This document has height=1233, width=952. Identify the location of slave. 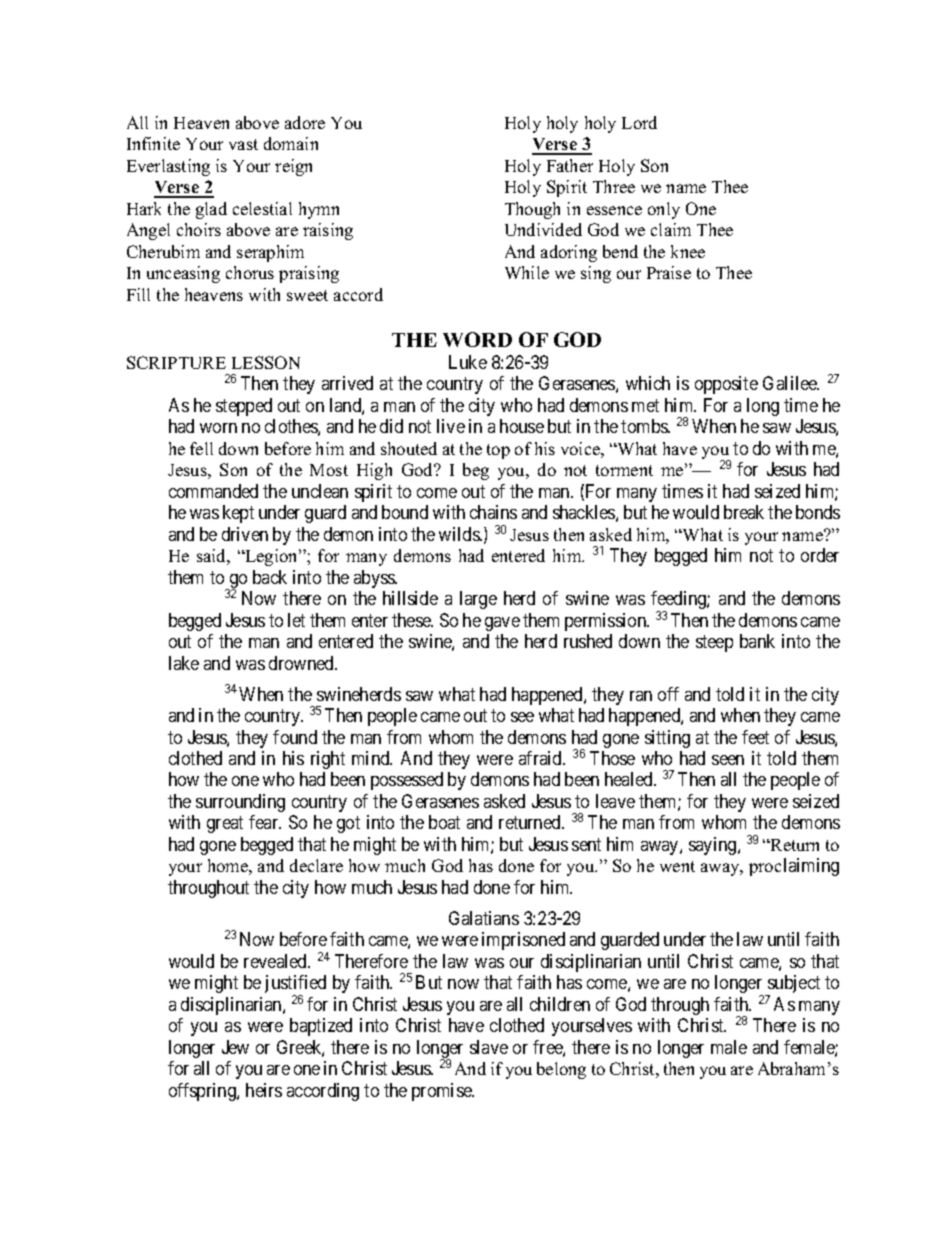
(489, 1047).
